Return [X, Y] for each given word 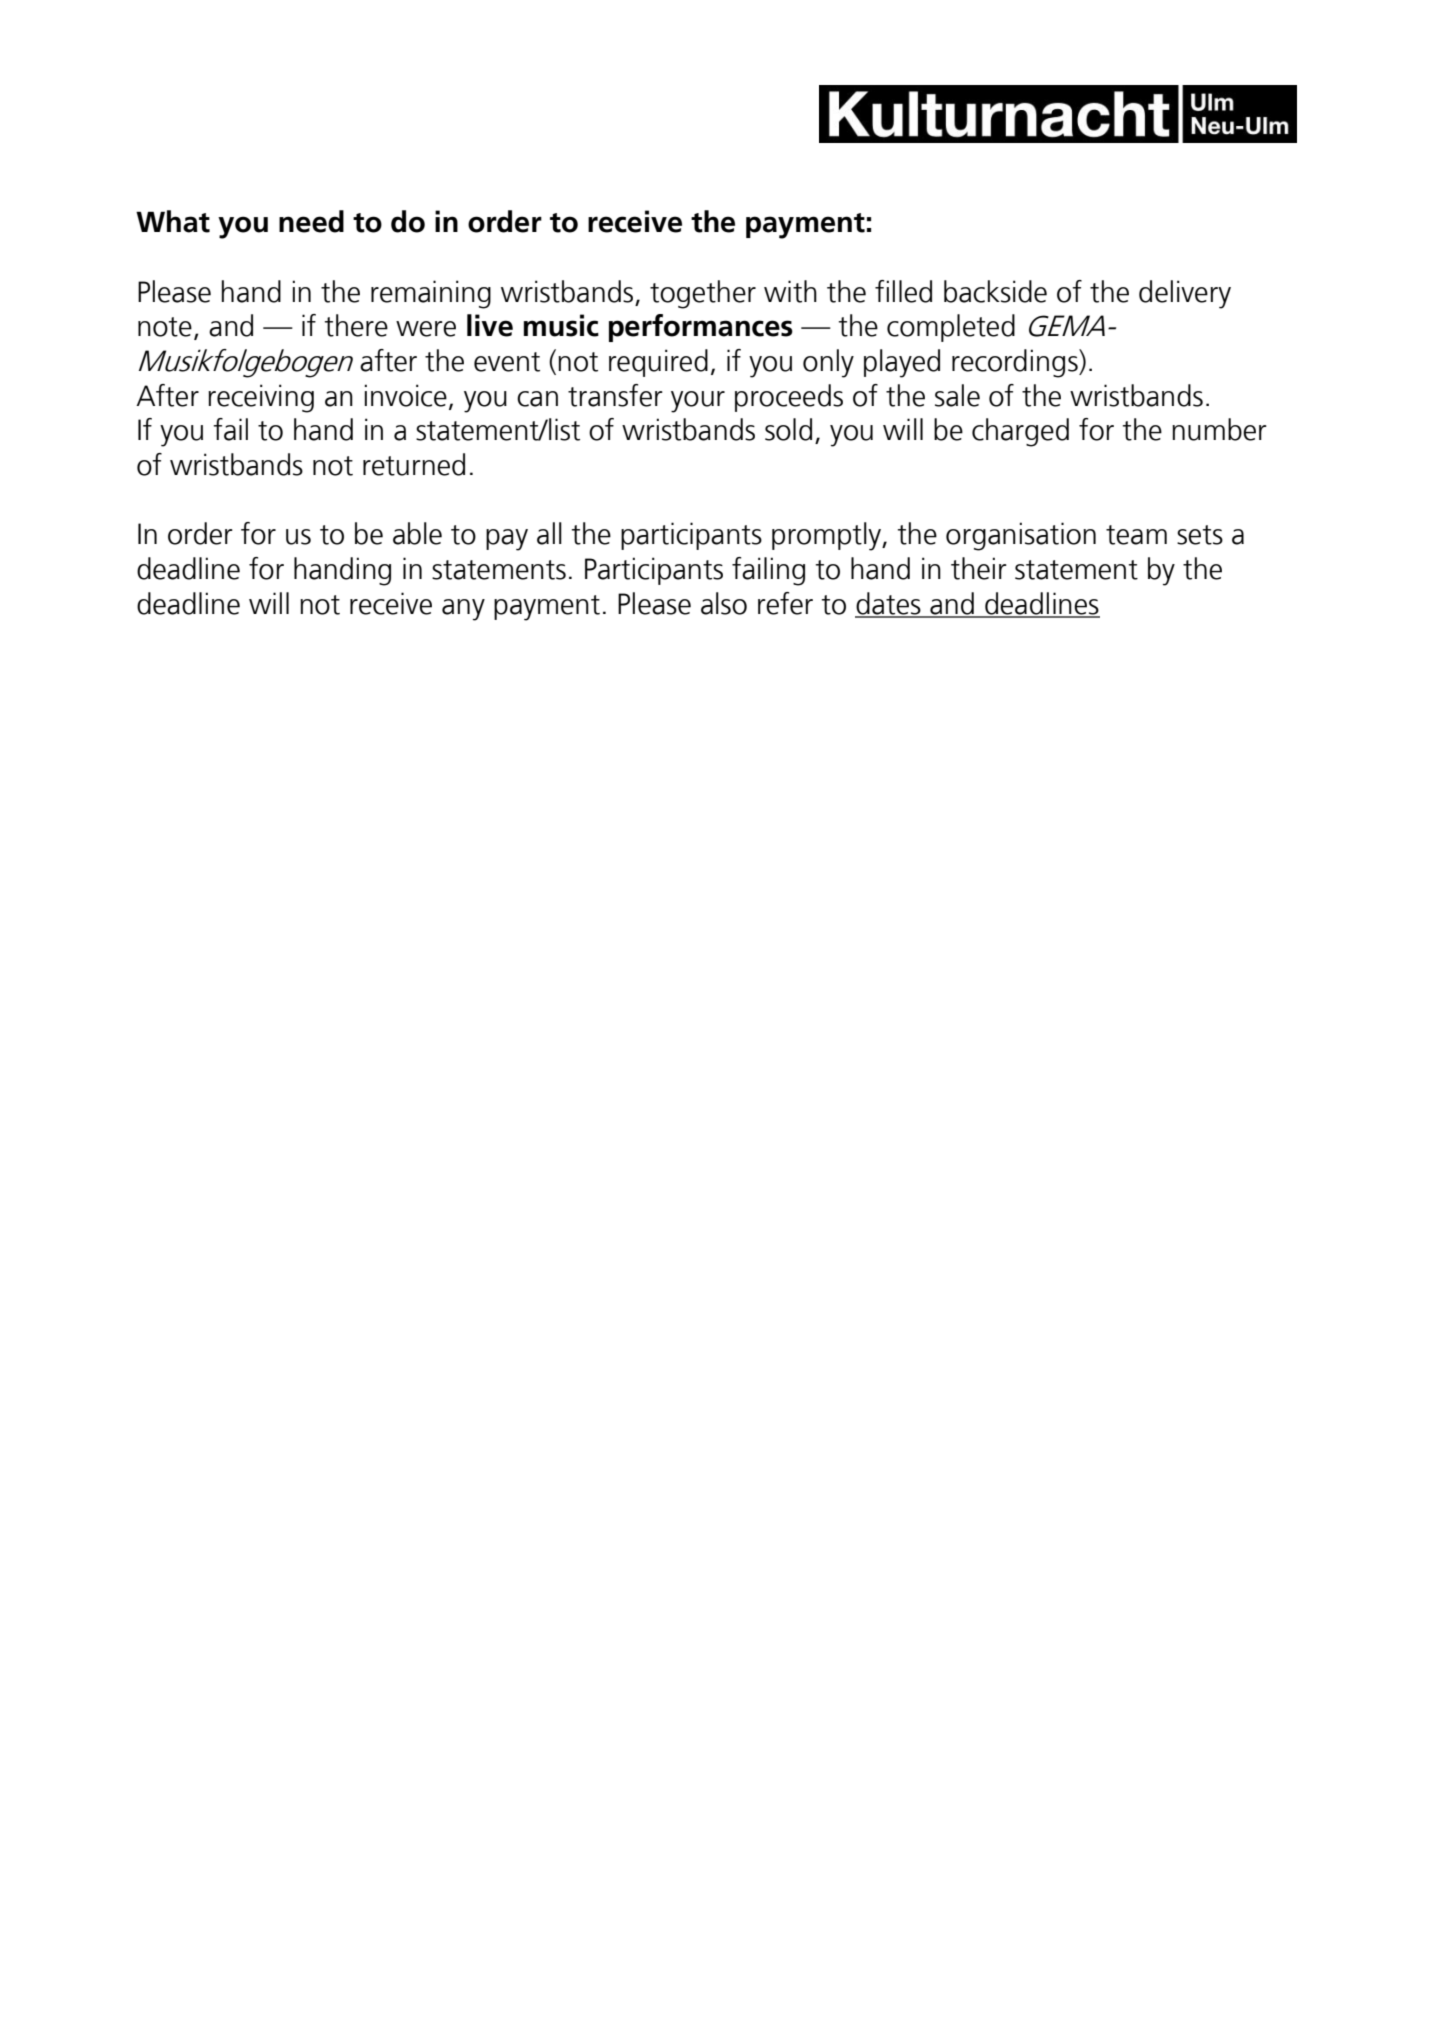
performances [701, 328]
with [790, 291]
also [724, 603]
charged [1020, 432]
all [549, 533]
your [698, 402]
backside [995, 291]
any [463, 610]
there [356, 325]
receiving [261, 398]
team [1136, 535]
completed [951, 328]
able [417, 533]
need [311, 221]
